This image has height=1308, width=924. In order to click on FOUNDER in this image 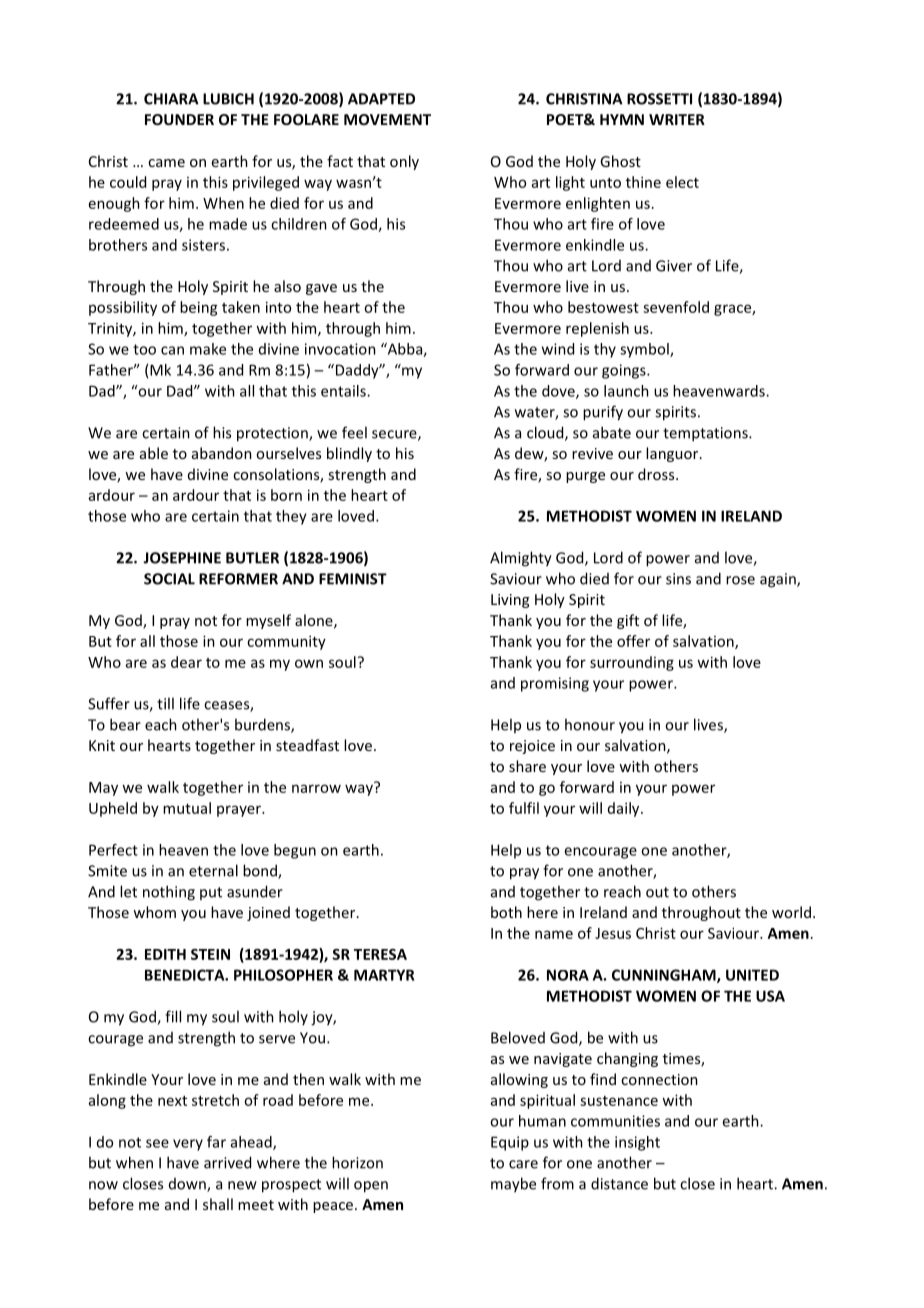, I will do `click(179, 119)`.
